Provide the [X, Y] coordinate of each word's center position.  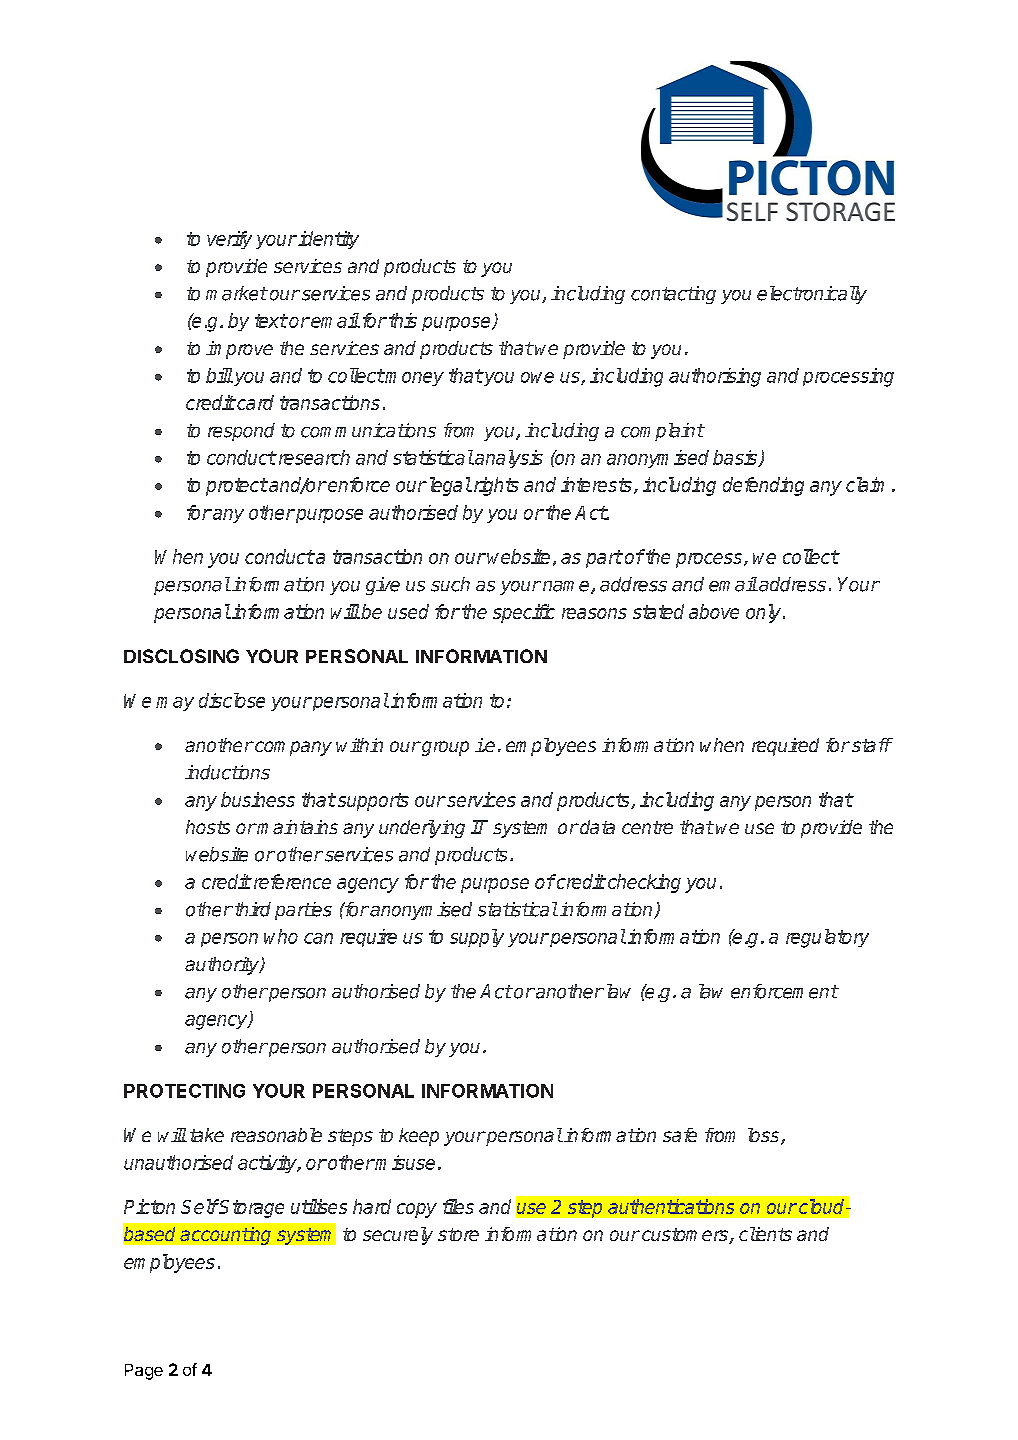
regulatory [827, 938]
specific [524, 613]
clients [765, 1234]
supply [477, 938]
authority [223, 966]
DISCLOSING [181, 656]
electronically [812, 295]
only [765, 613]
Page [144, 1372]
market [236, 293]
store [458, 1234]
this [403, 320]
